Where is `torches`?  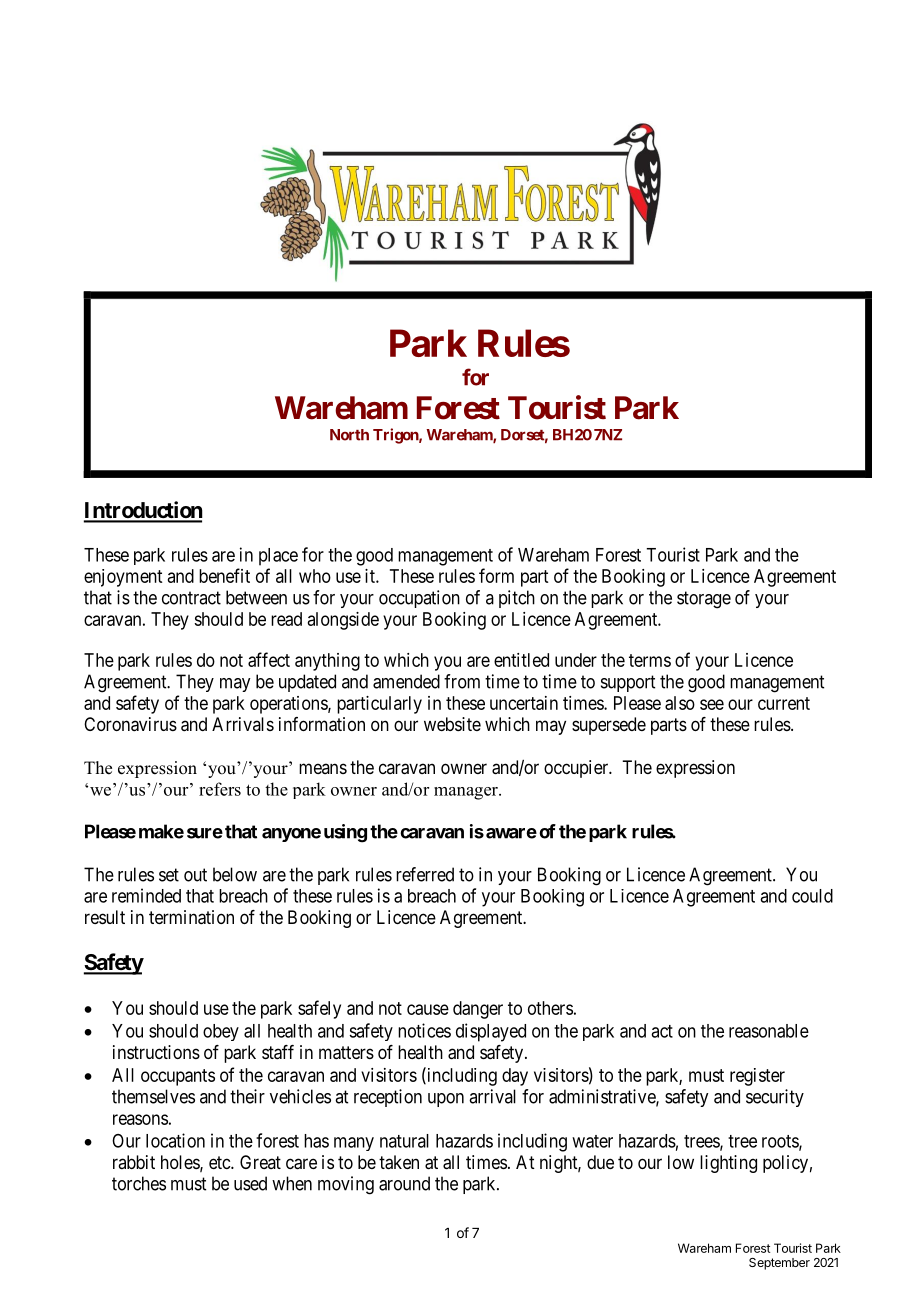
torches is located at coordinates (139, 1183).
